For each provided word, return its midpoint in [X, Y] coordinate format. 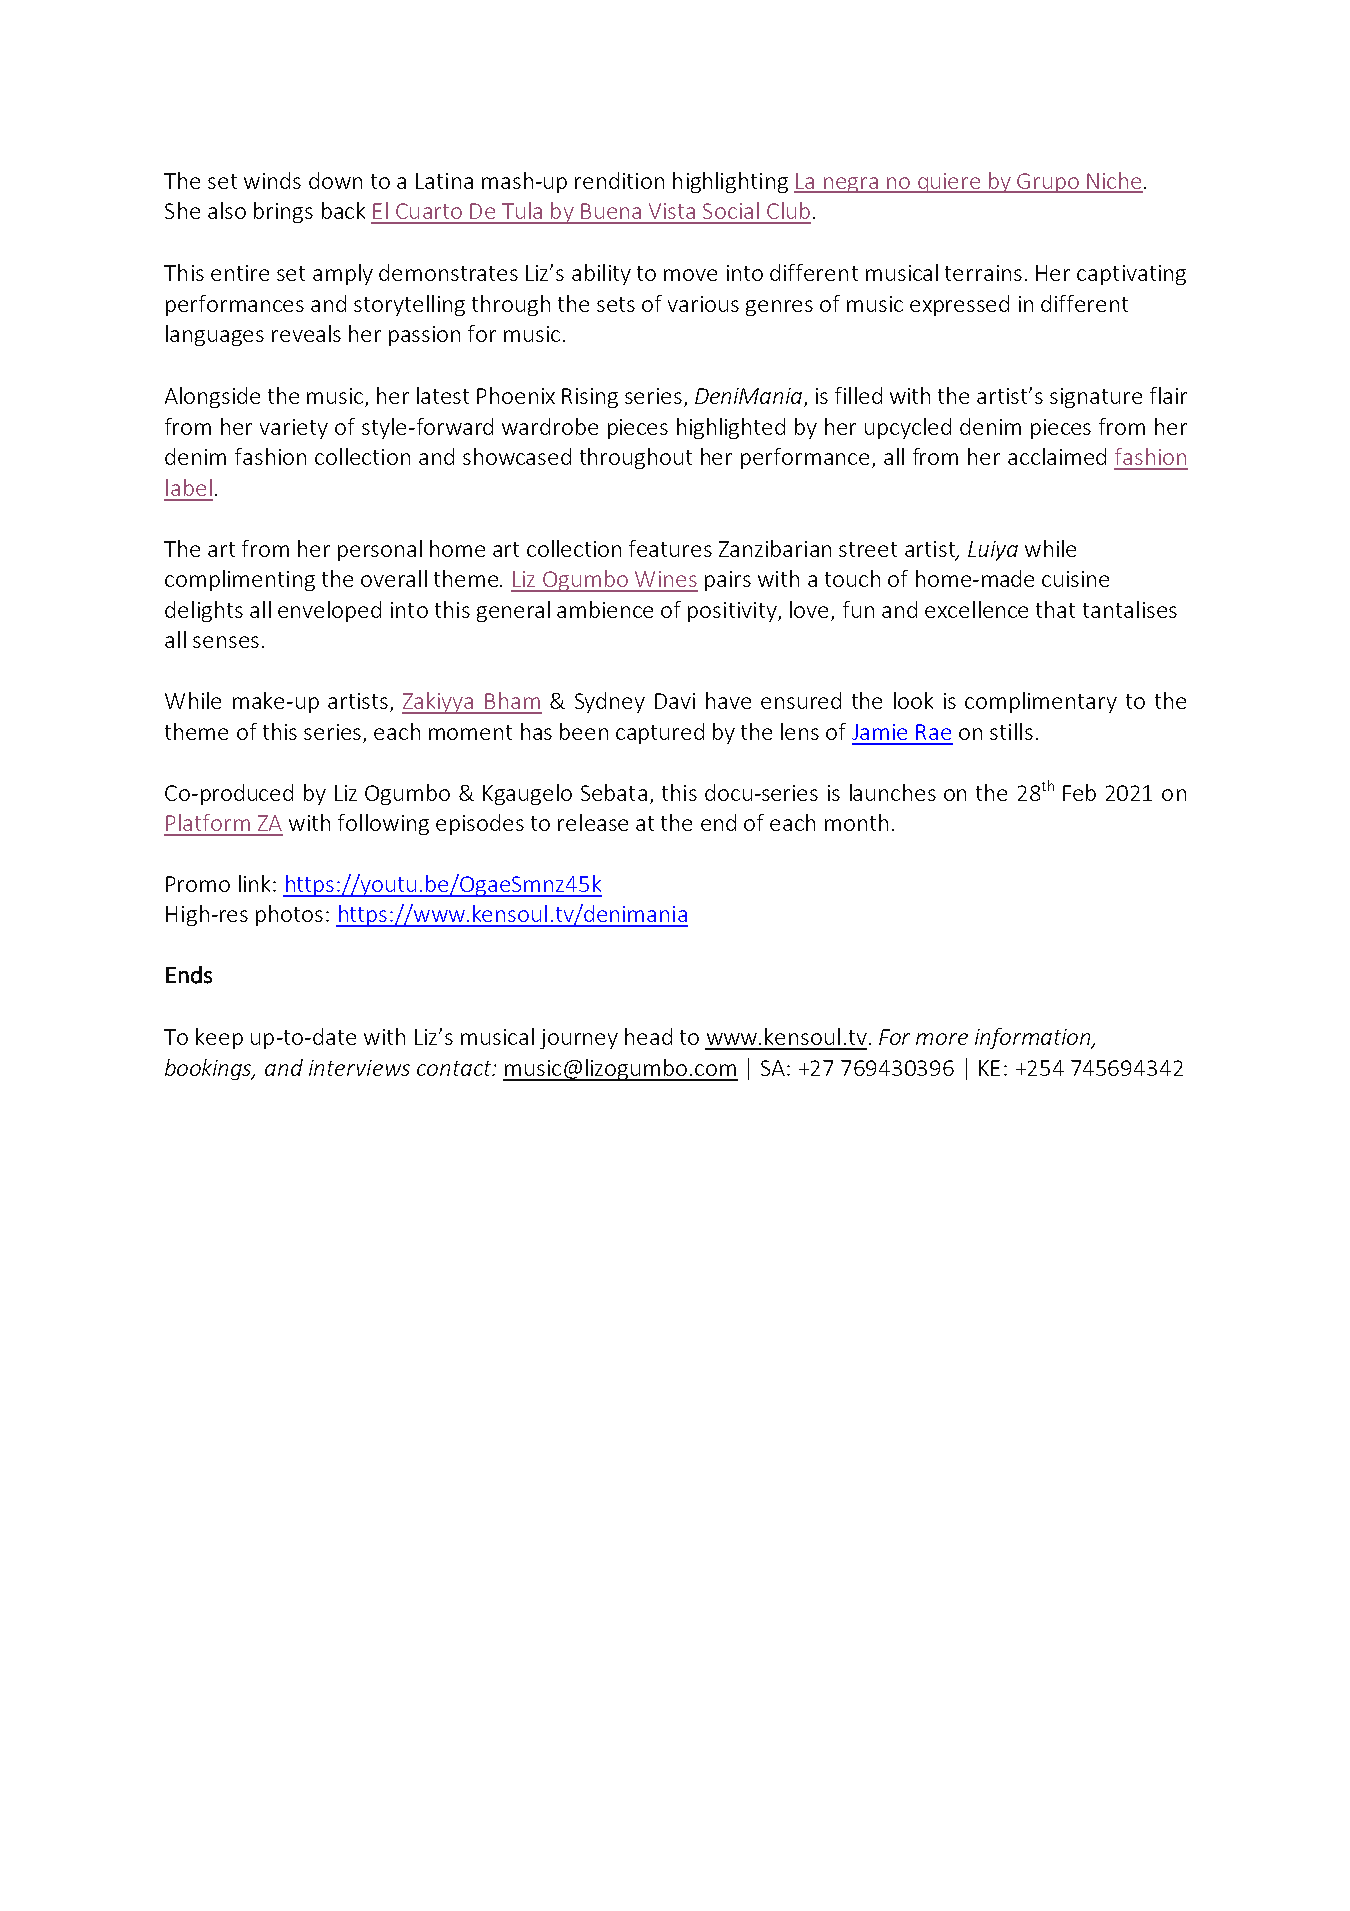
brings [283, 212]
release [593, 822]
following [383, 824]
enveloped [329, 611]
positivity [733, 612]
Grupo [1048, 183]
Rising [590, 398]
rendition [619, 180]
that [1055, 609]
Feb [1079, 792]
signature [1096, 398]
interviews [359, 1068]
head [648, 1036]
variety [294, 429]
